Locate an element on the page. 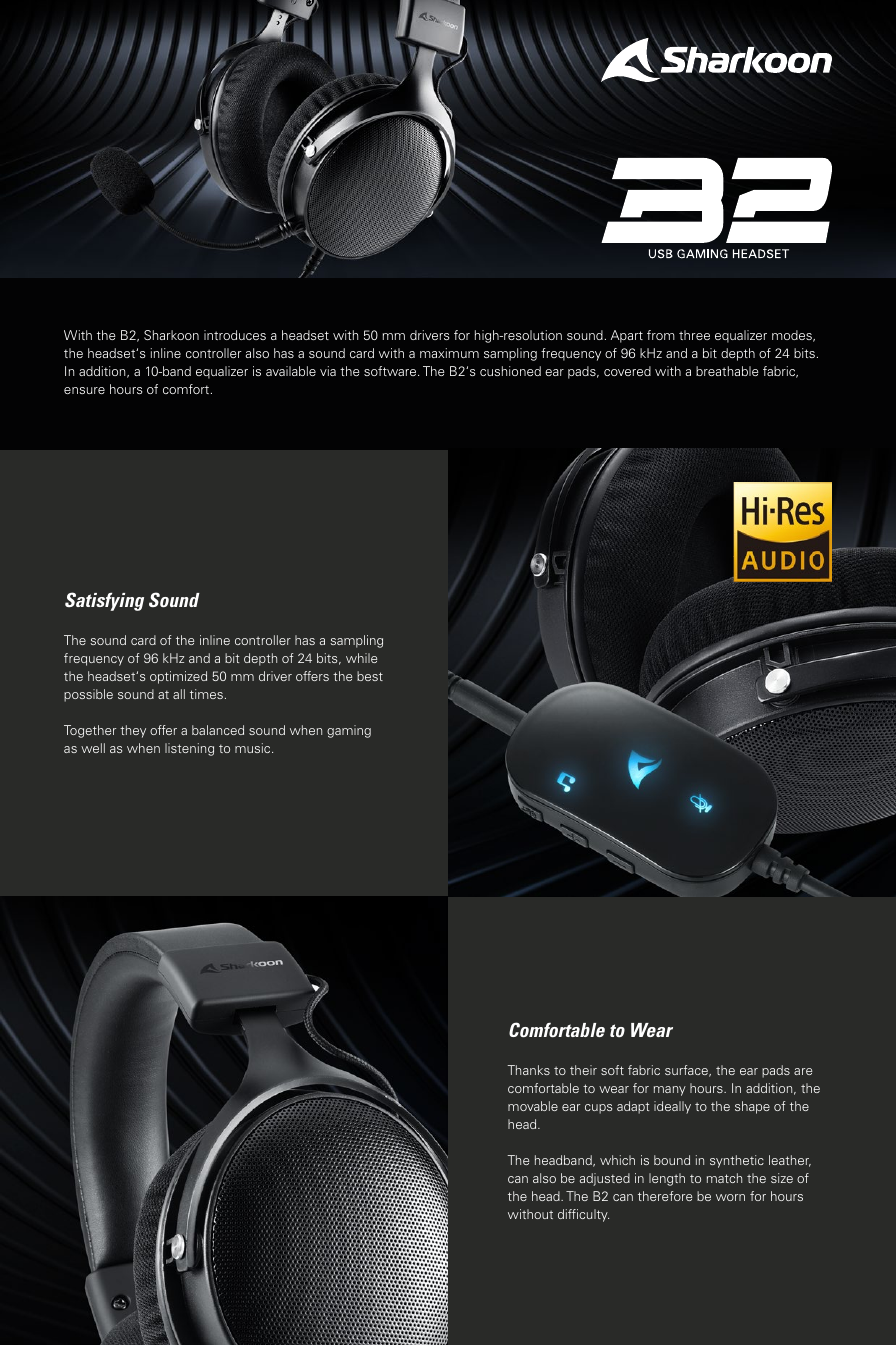  breathable is located at coordinates (727, 371).
